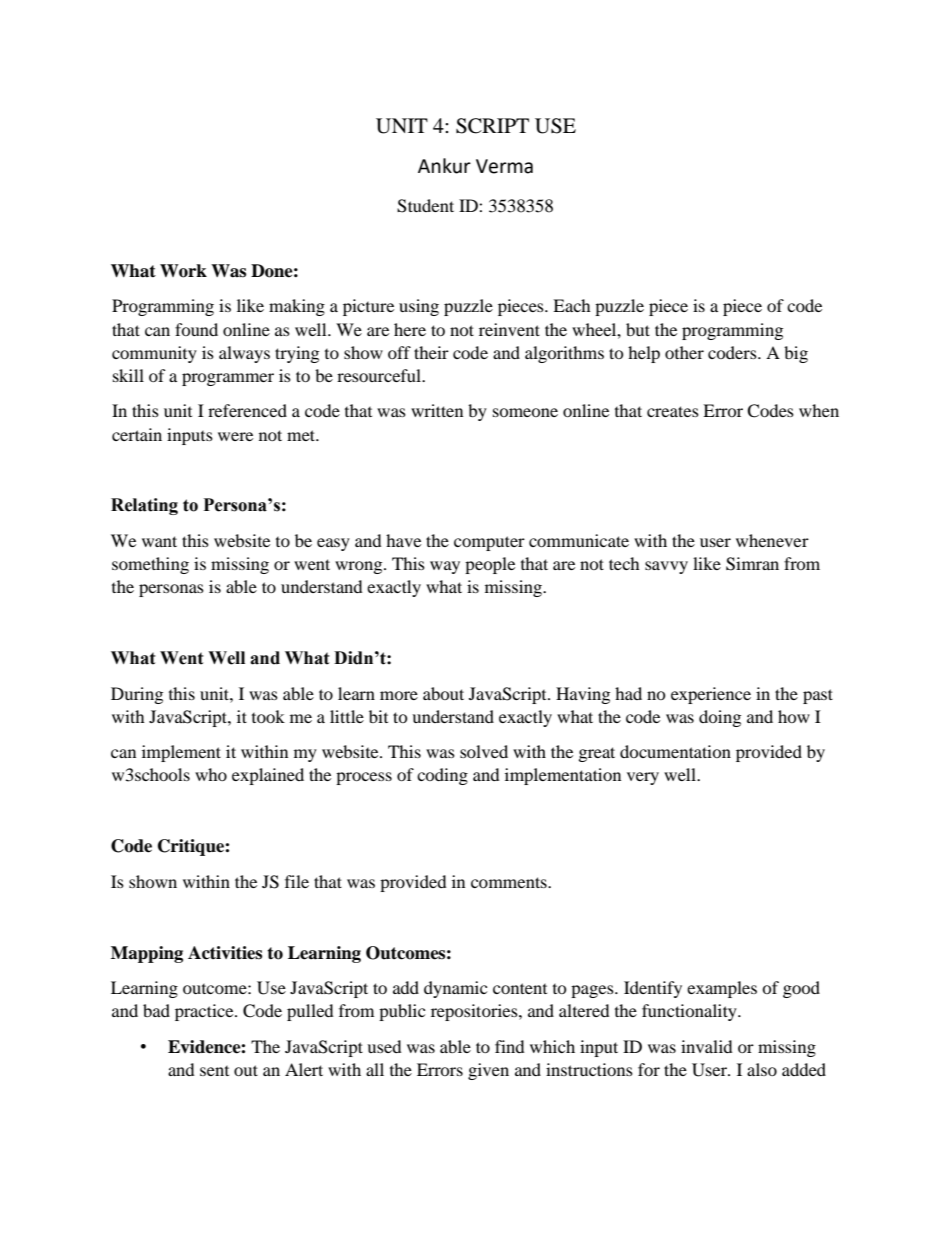 This screenshot has height=1233, width=952. Describe the element at coordinates (489, 543) in the screenshot. I see `computer` at that location.
